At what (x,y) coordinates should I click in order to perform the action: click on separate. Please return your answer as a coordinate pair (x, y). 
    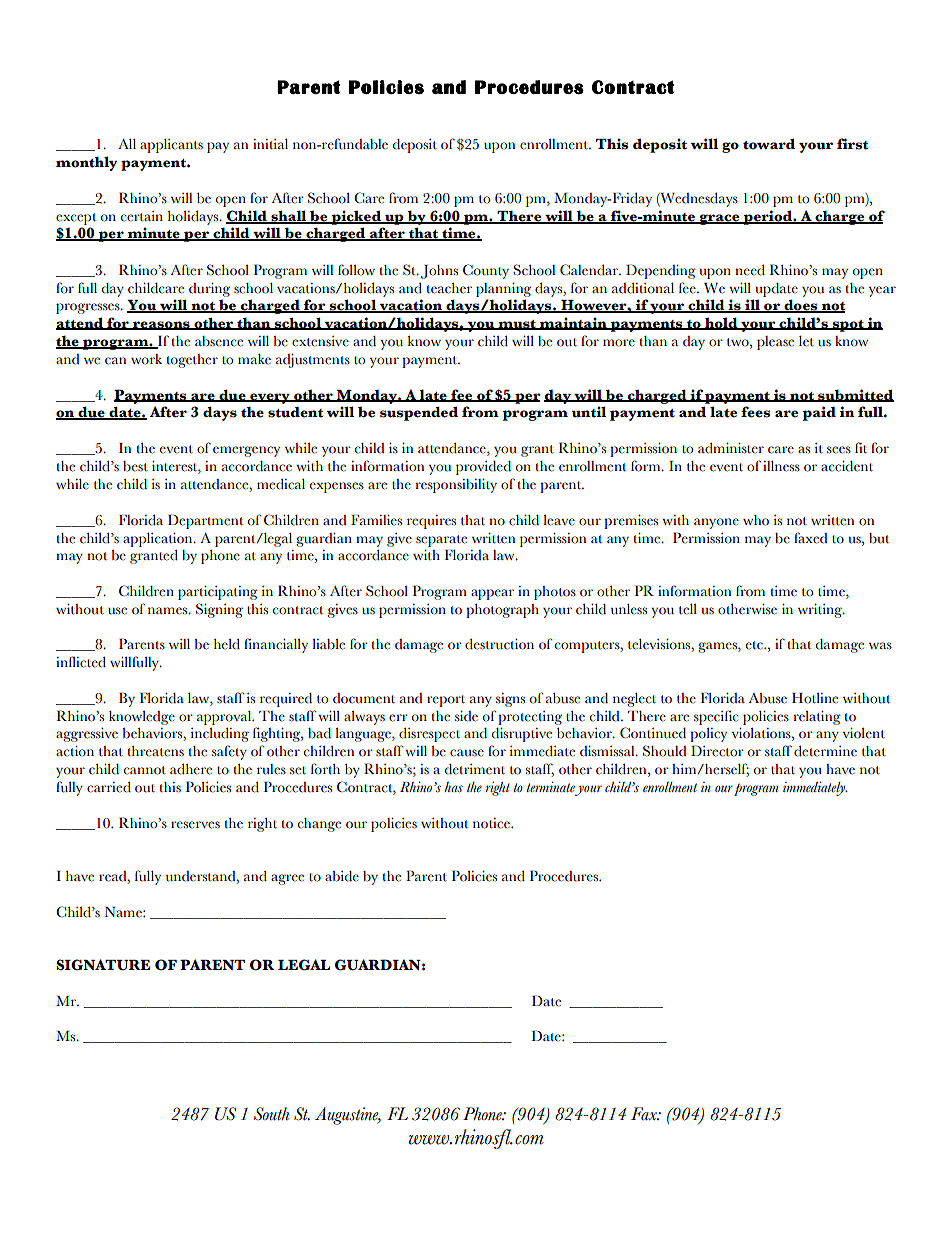
    Looking at the image, I should click on (441, 541).
